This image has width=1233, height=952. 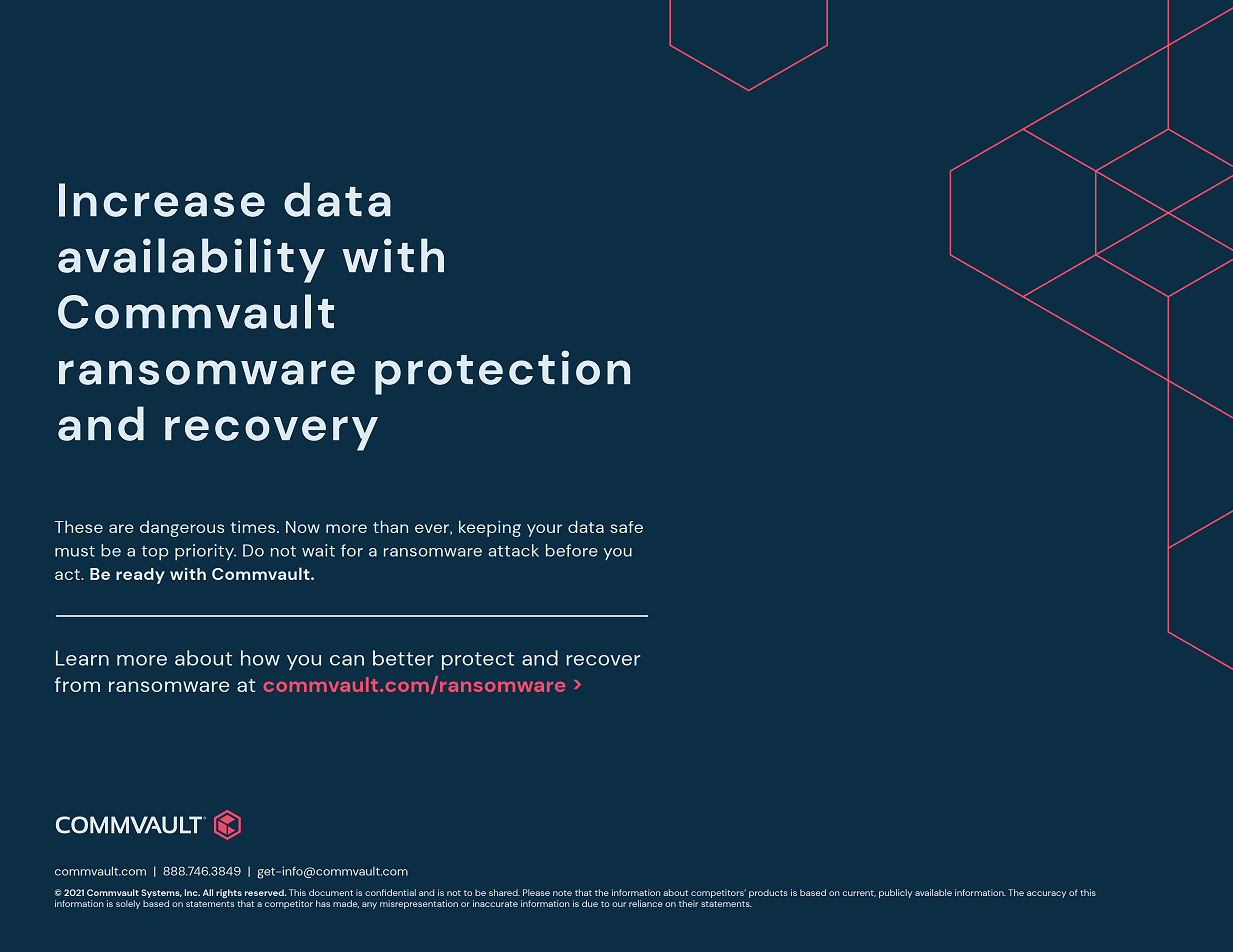 I want to click on before, so click(x=572, y=550).
